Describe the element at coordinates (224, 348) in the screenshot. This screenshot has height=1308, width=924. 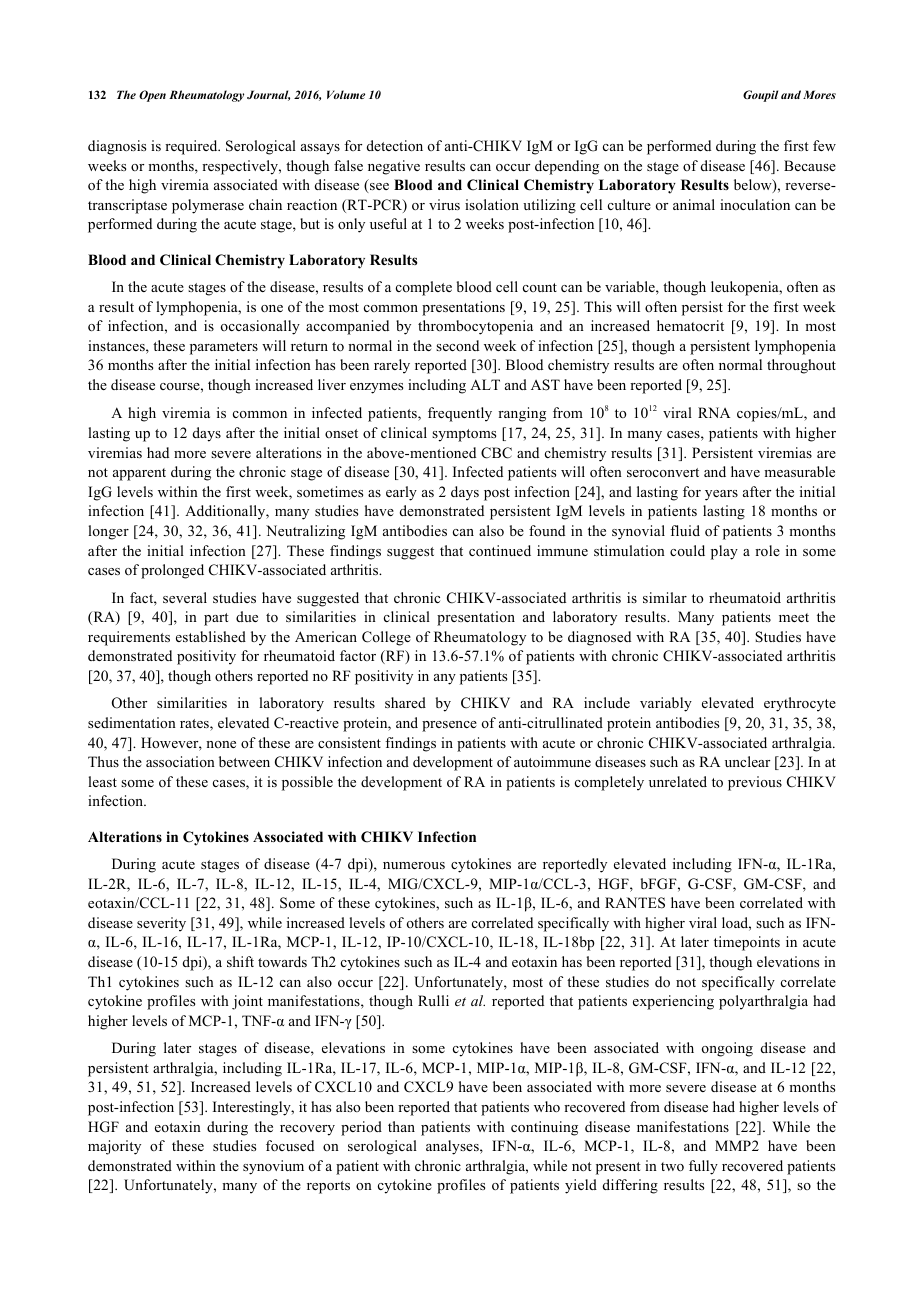
I see `parameters` at that location.
